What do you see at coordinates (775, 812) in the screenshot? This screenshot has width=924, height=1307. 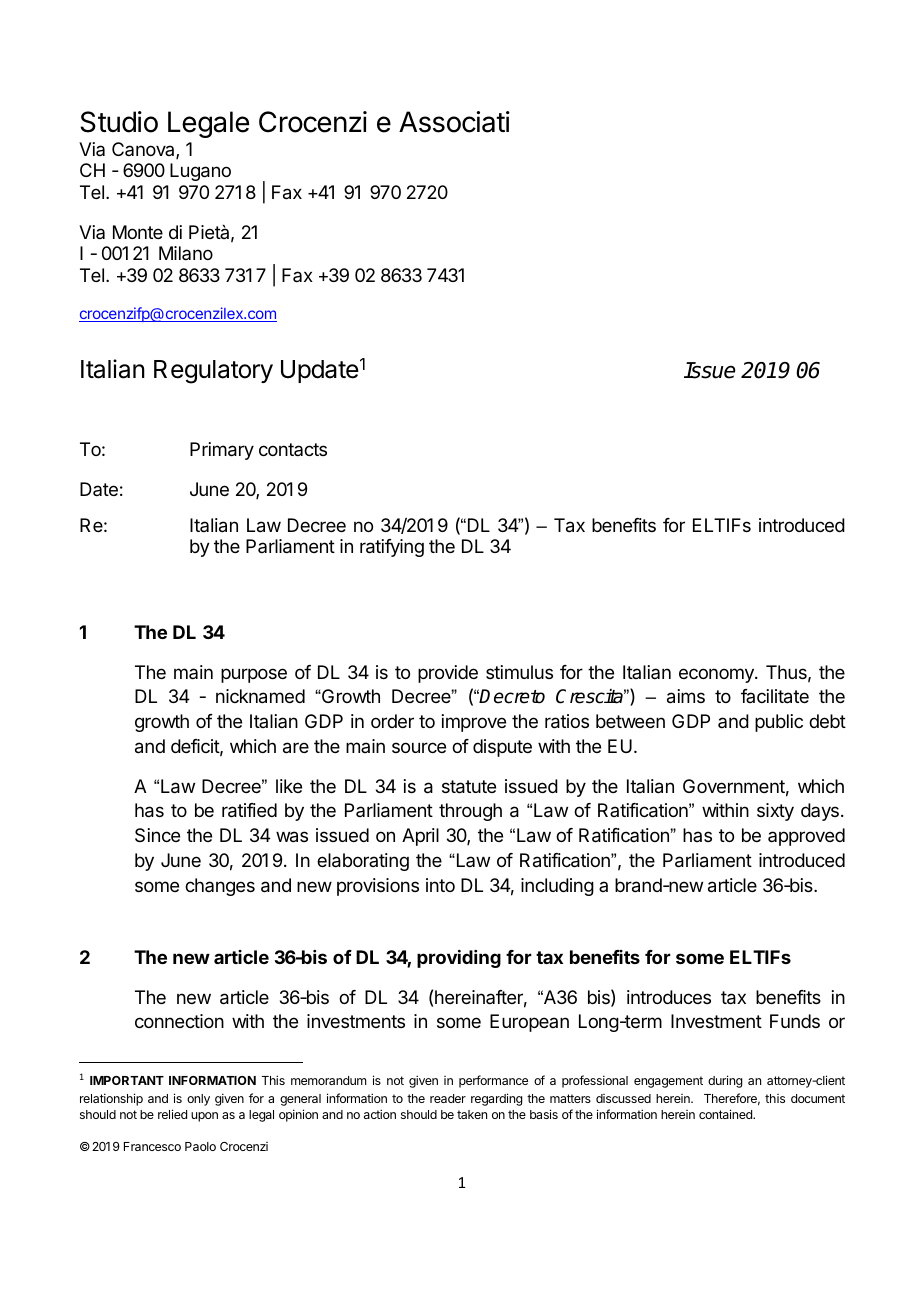 I see `sixty` at bounding box center [775, 812].
